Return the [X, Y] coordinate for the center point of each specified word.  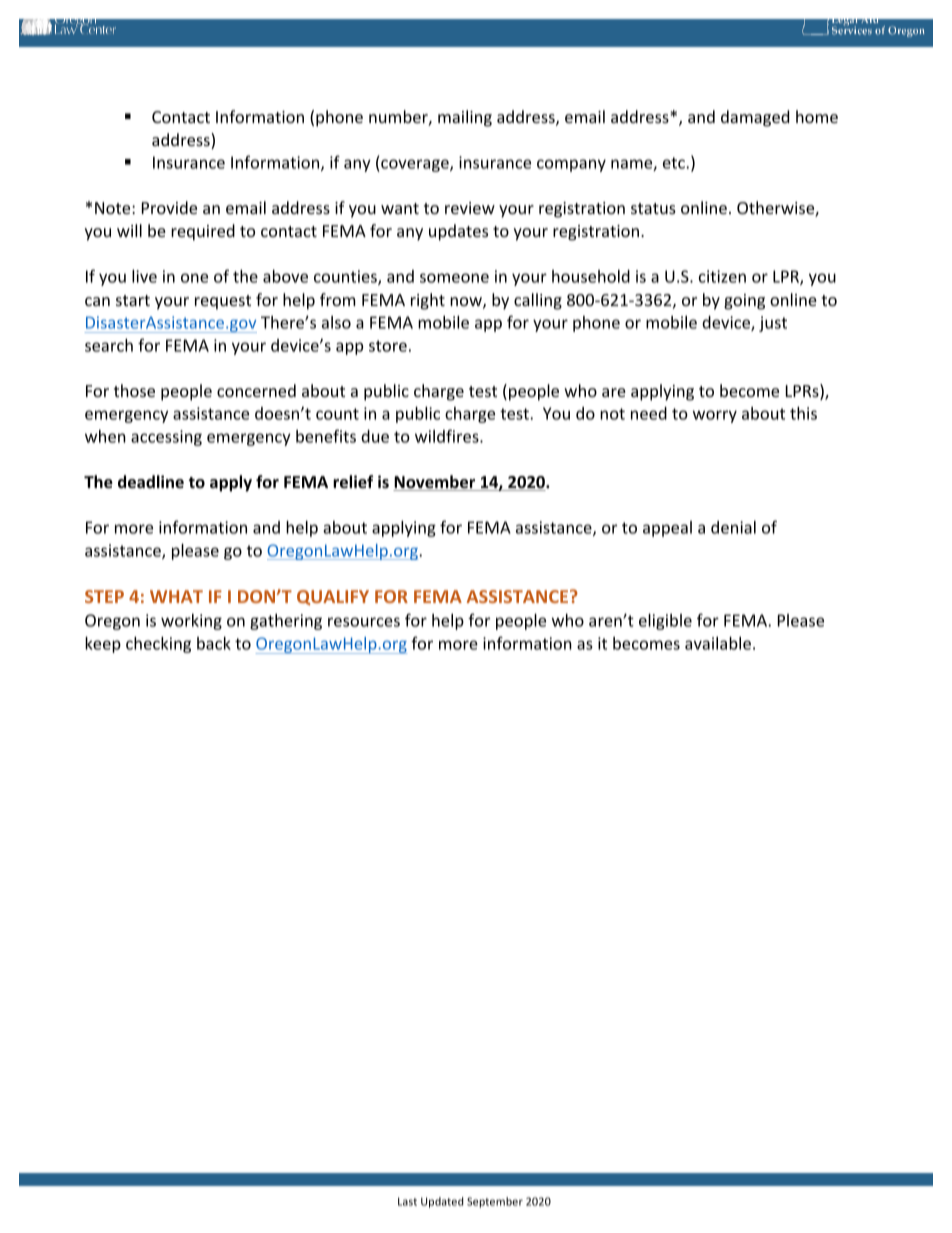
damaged [755, 118]
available [718, 643]
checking [158, 645]
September [495, 1202]
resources [364, 622]
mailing [465, 118]
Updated [442, 1202]
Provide [169, 207]
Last [407, 1201]
